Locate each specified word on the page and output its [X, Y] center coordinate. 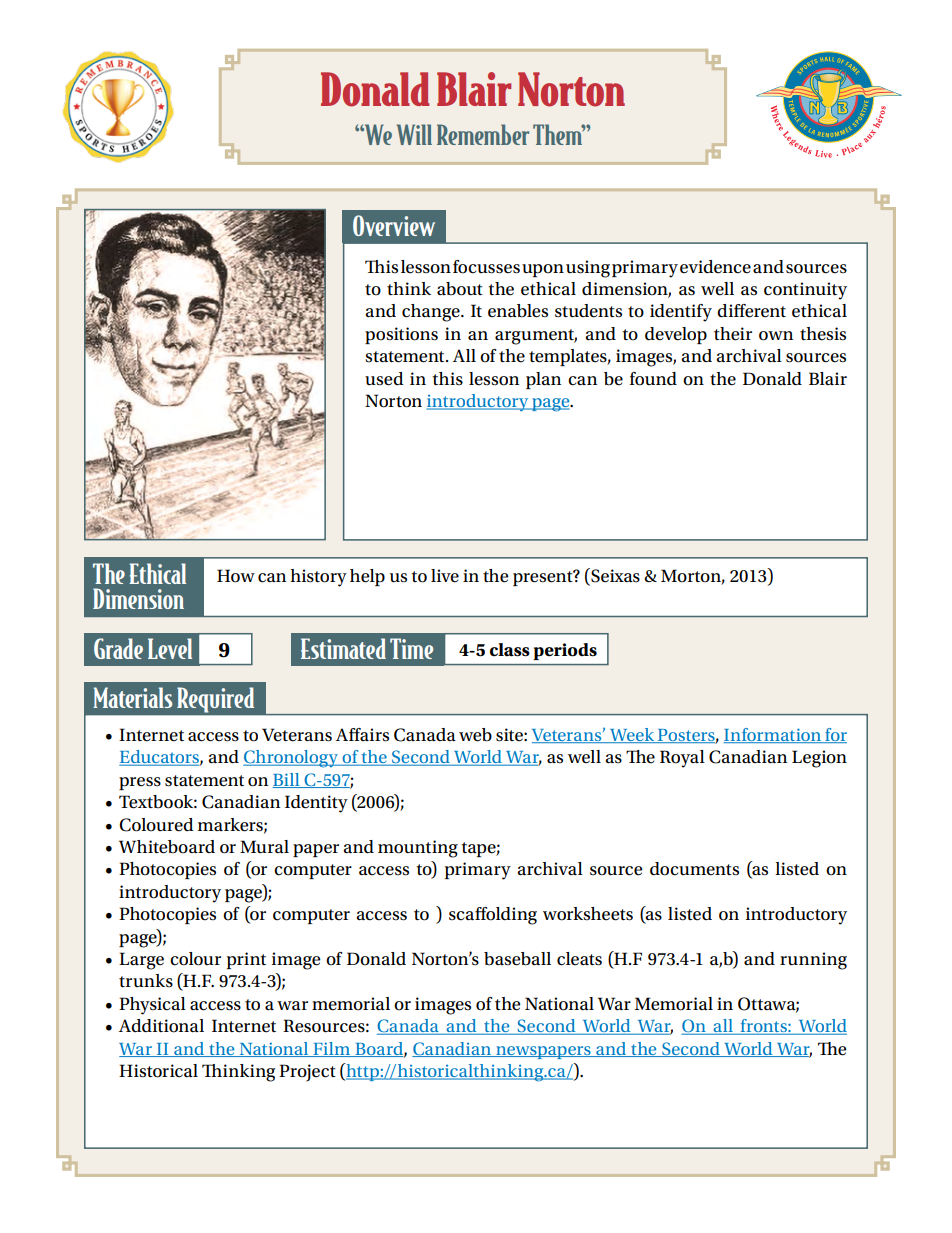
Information [773, 735]
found [653, 379]
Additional [161, 1026]
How [236, 576]
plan [543, 380]
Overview [394, 225]
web [475, 735]
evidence [715, 267]
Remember [483, 134]
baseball [517, 959]
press [140, 783]
